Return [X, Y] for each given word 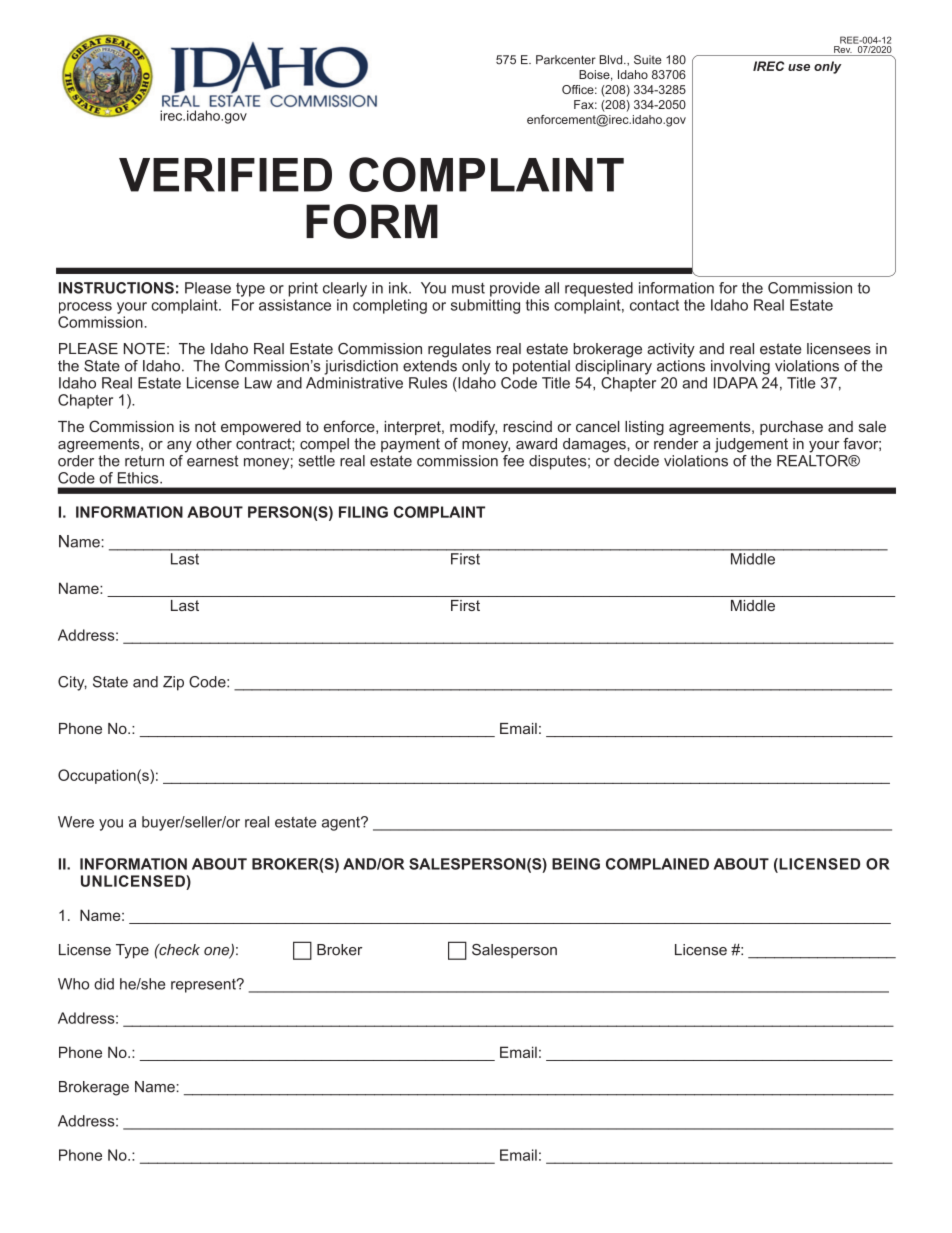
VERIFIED [225, 175]
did [104, 984]
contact [654, 305]
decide [636, 461]
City [72, 683]
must [468, 288]
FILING [363, 512]
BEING [576, 864]
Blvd [612, 60]
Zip [173, 683]
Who [73, 984]
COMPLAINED [657, 864]
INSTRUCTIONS [116, 288]
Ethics [139, 478]
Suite [648, 60]
